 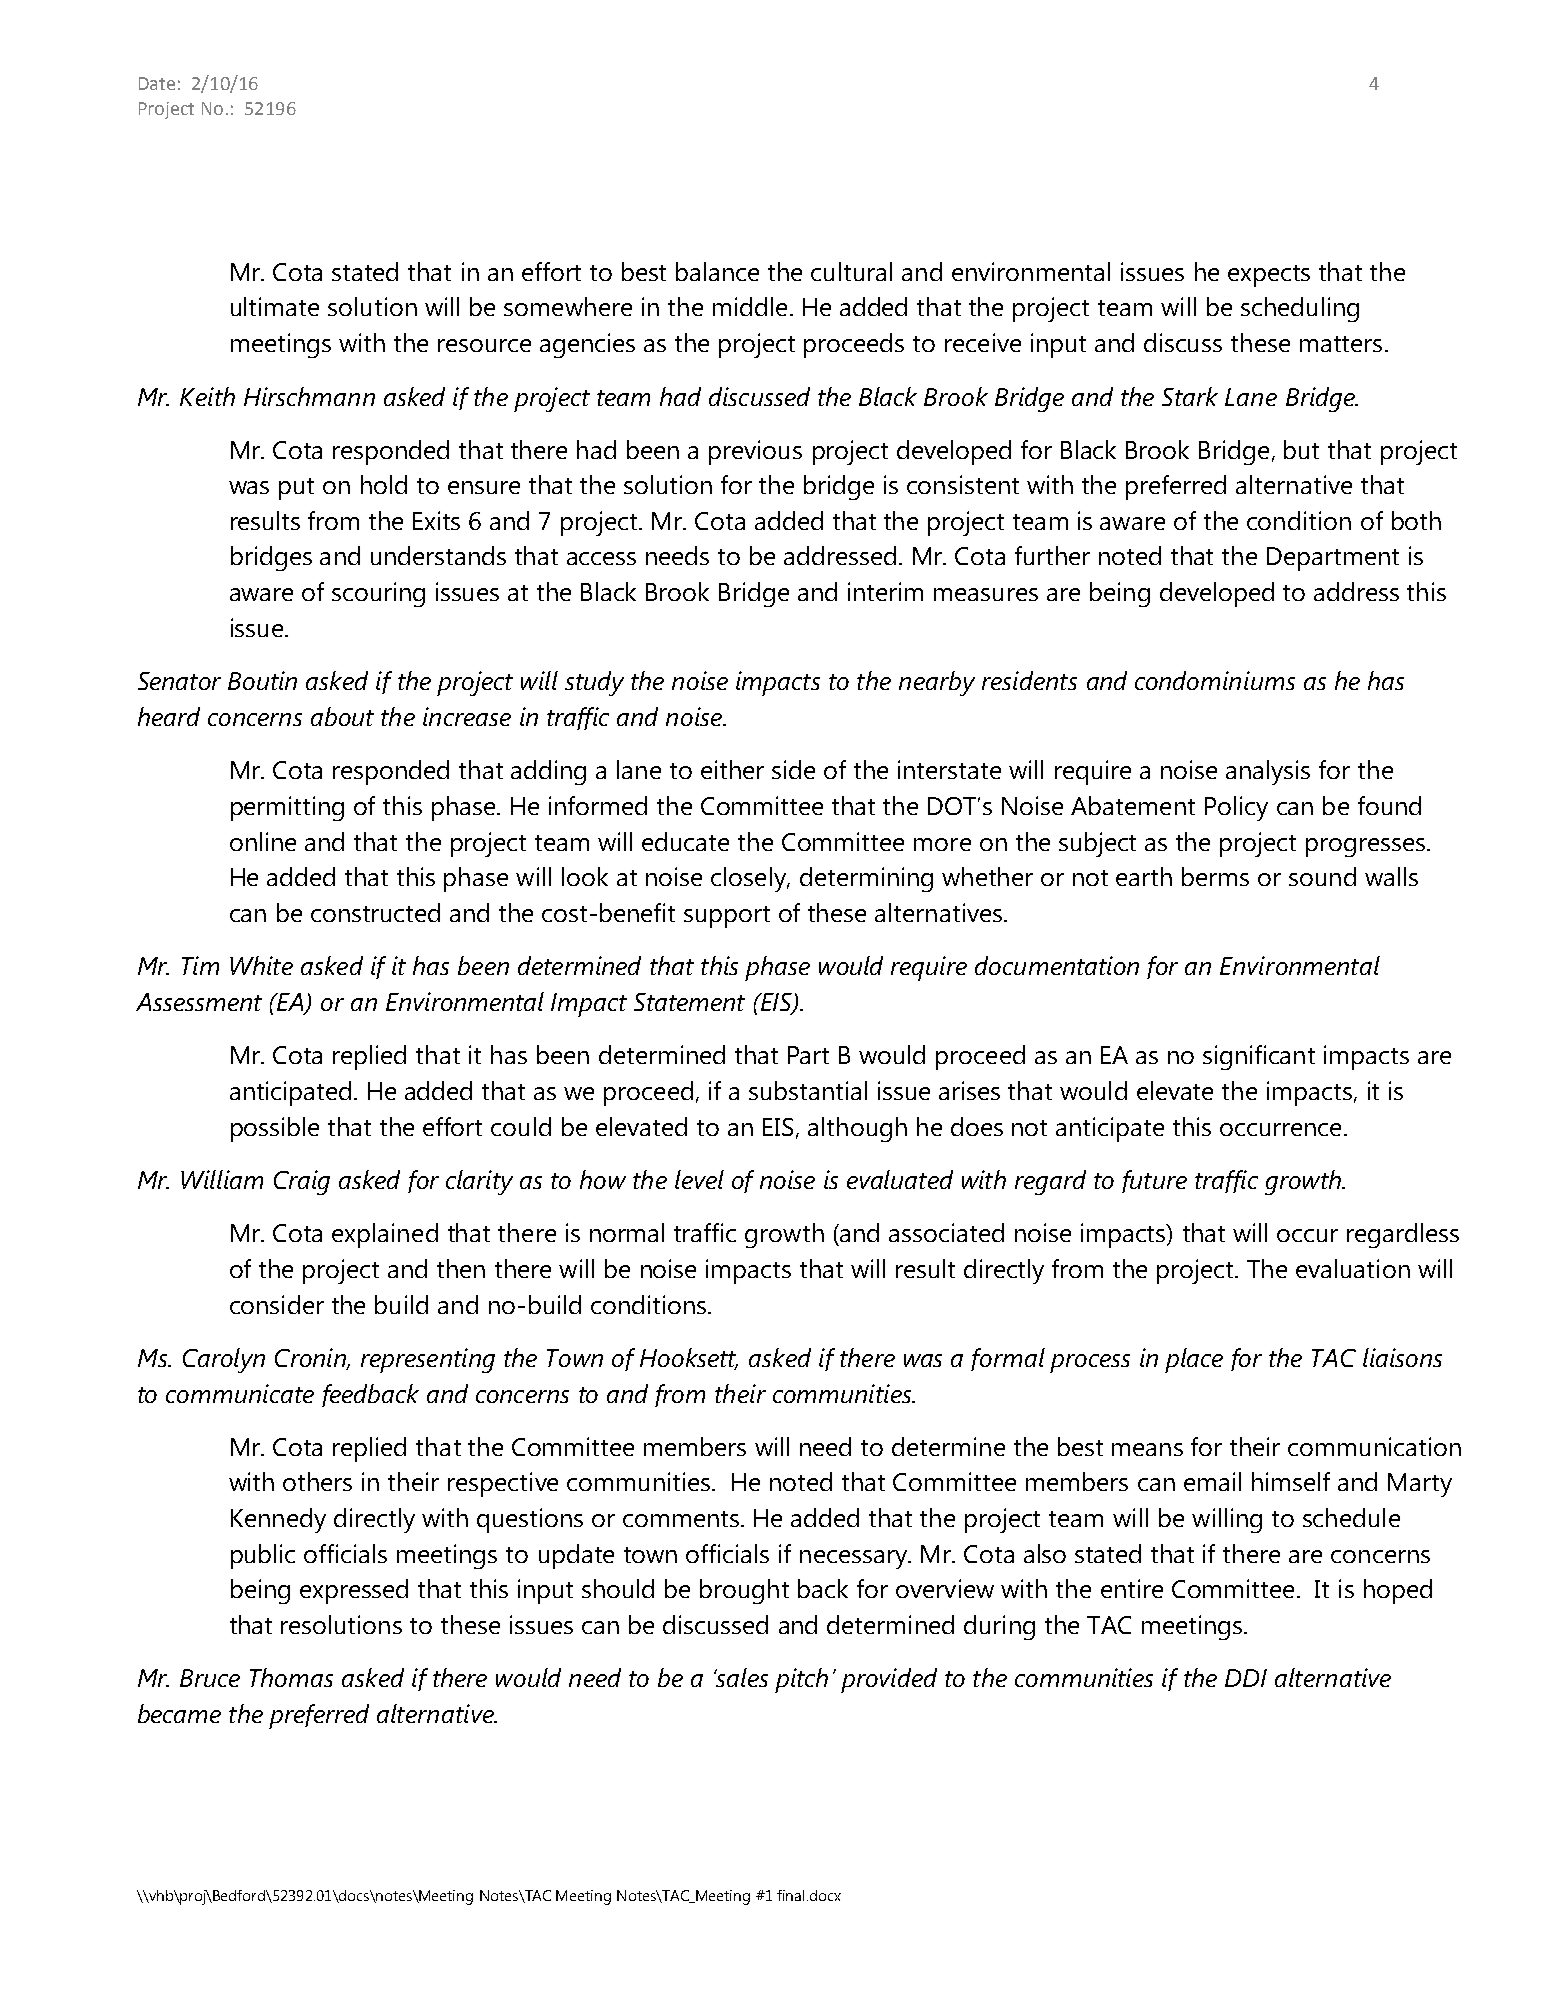 I want to click on level, so click(x=699, y=1179).
